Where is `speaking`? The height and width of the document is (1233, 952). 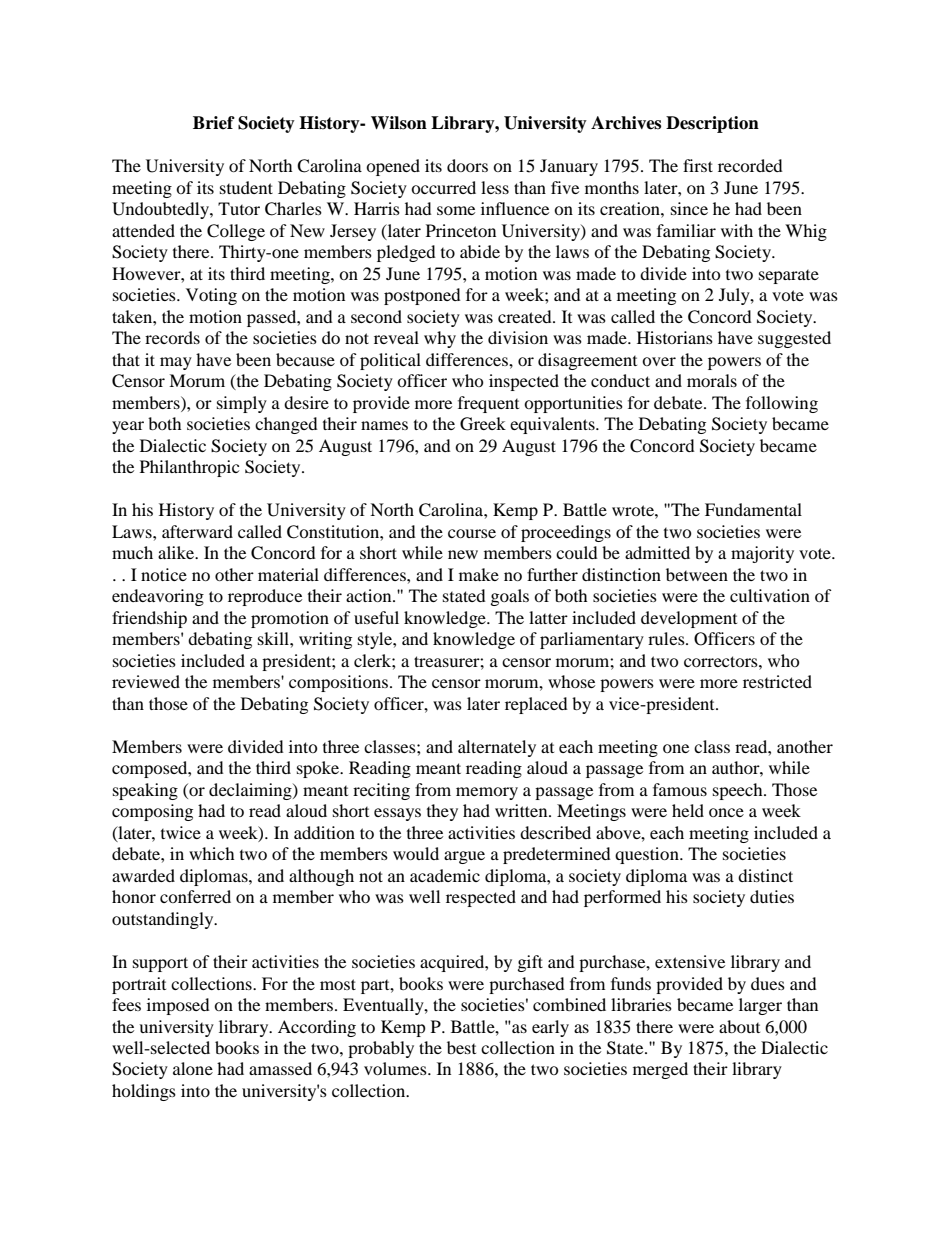 speaking is located at coordinates (145, 791).
